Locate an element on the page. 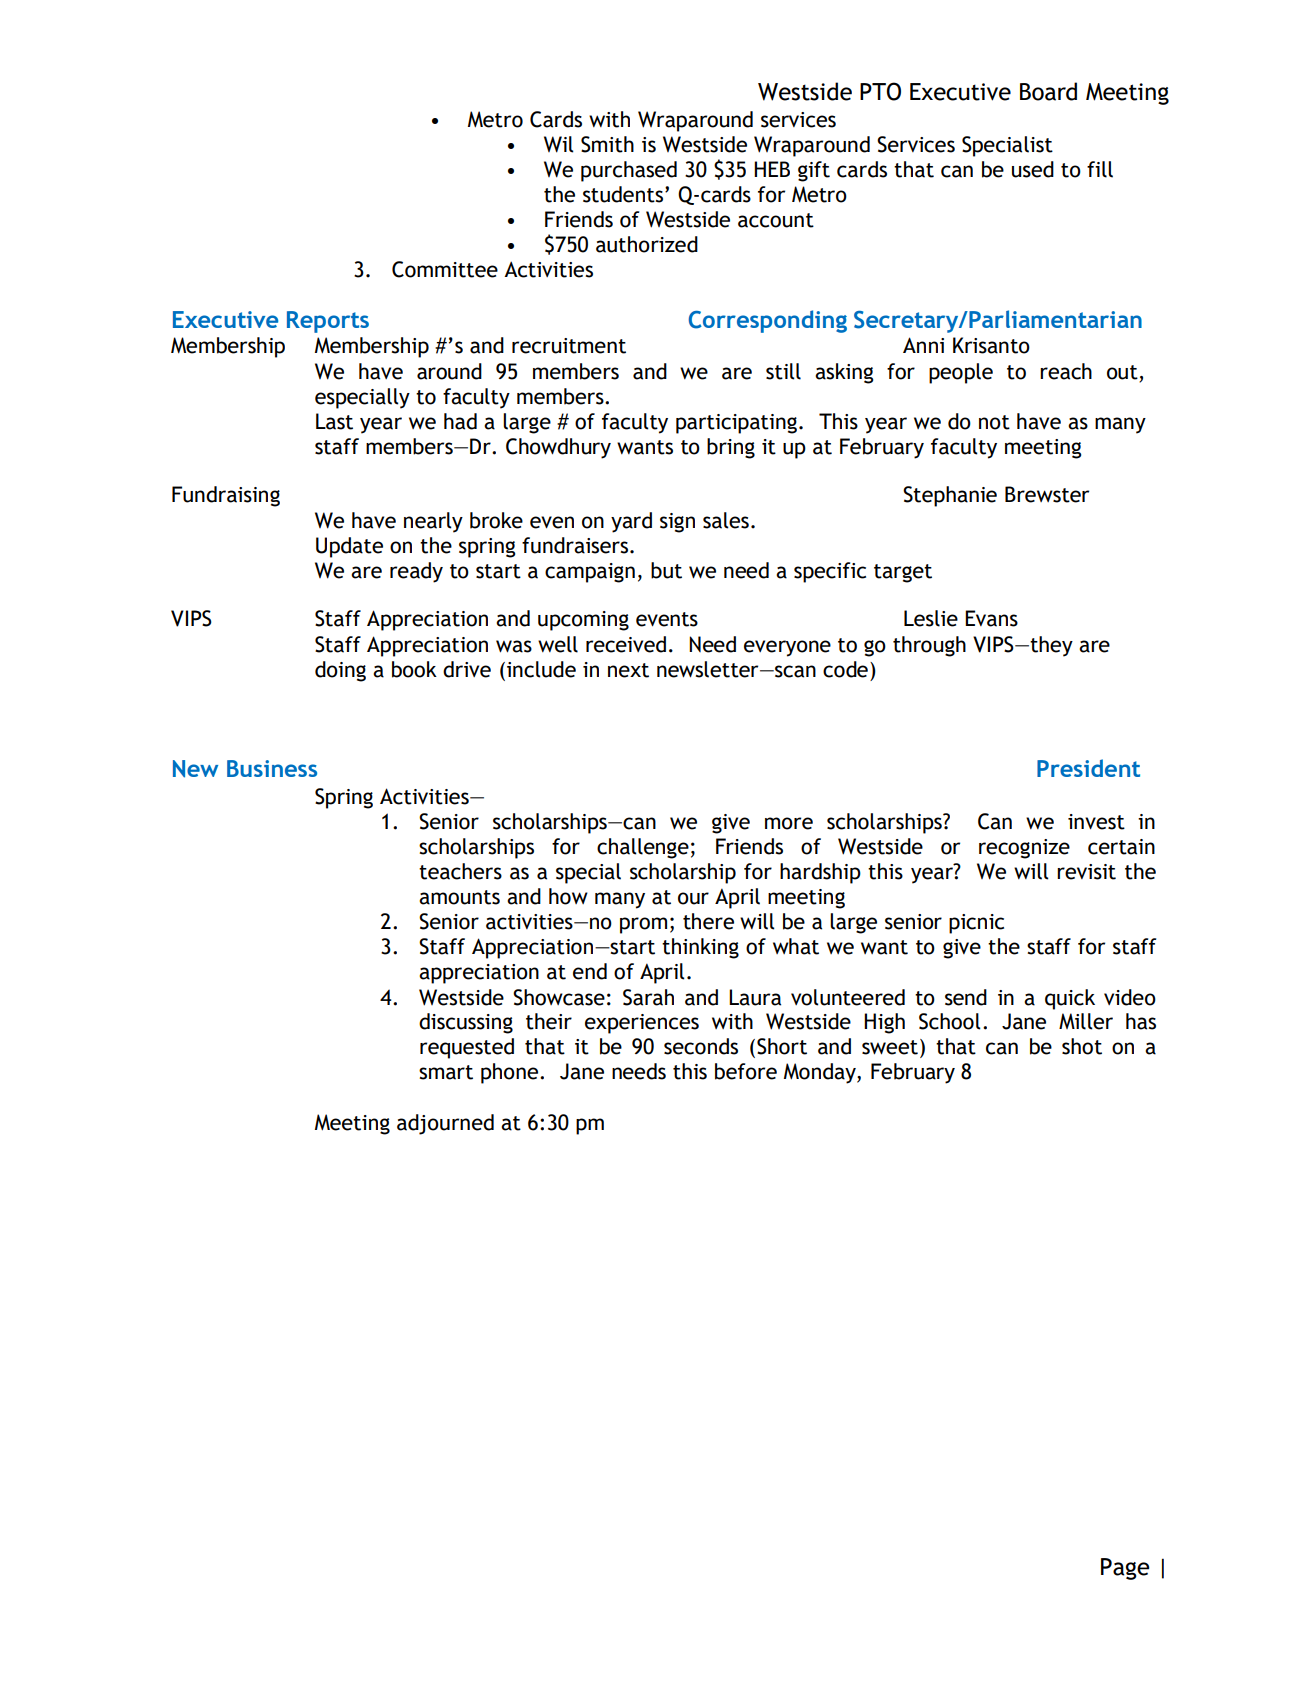  seconds is located at coordinates (701, 1046).
